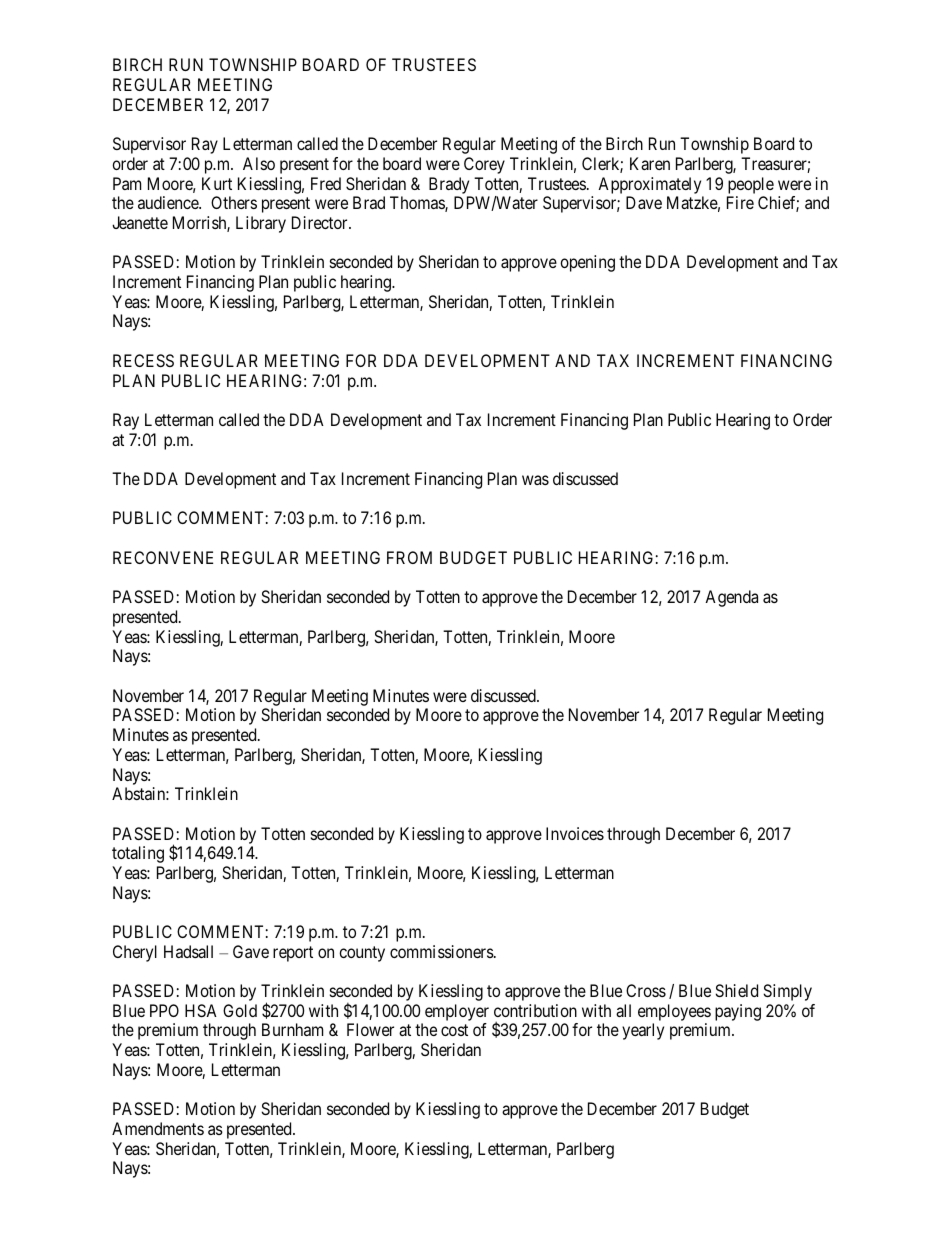 The width and height of the screenshot is (952, 1233). What do you see at coordinates (535, 480) in the screenshot?
I see `was` at bounding box center [535, 480].
